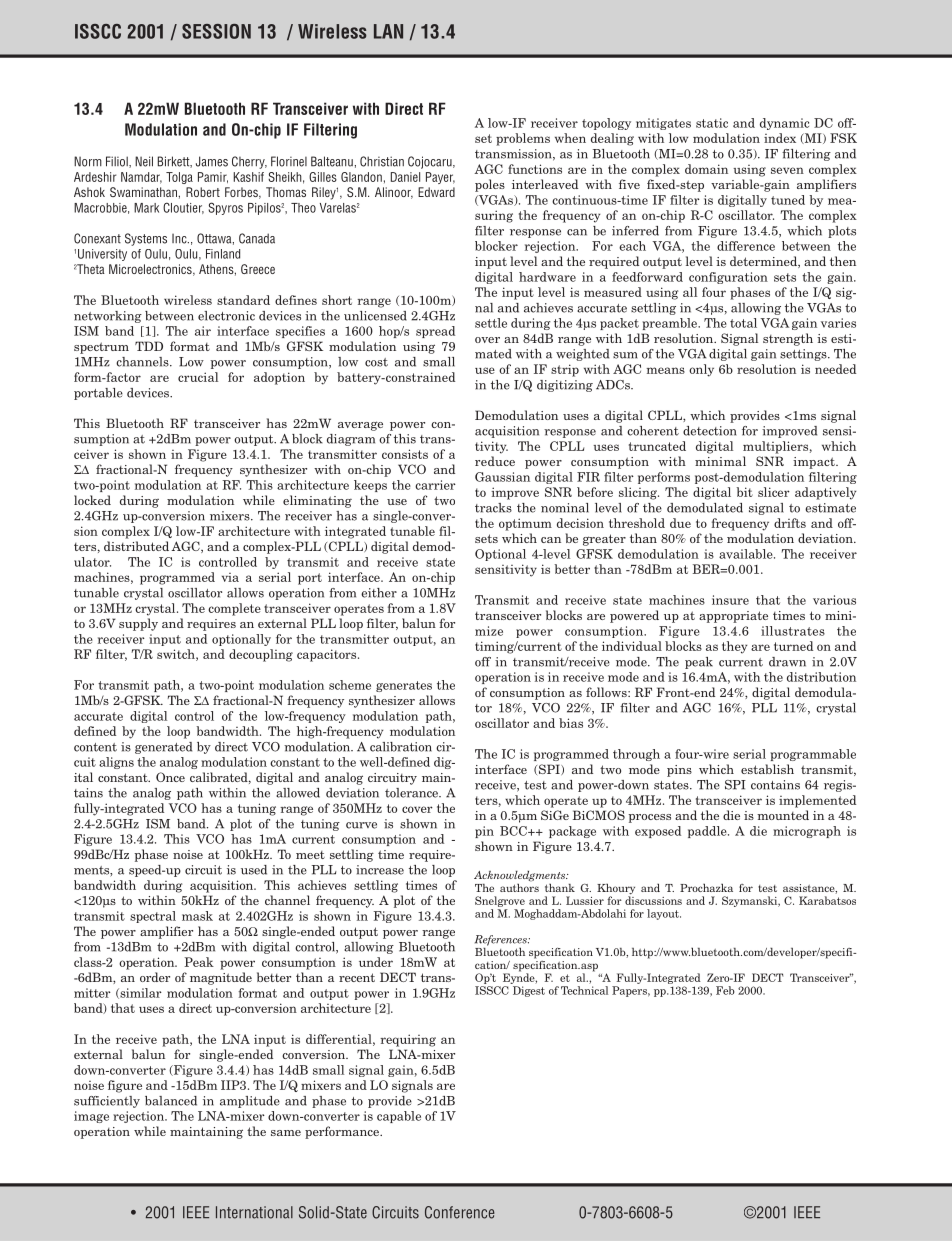 This screenshot has height=1241, width=952. What do you see at coordinates (744, 492) in the screenshot?
I see `bit` at bounding box center [744, 492].
